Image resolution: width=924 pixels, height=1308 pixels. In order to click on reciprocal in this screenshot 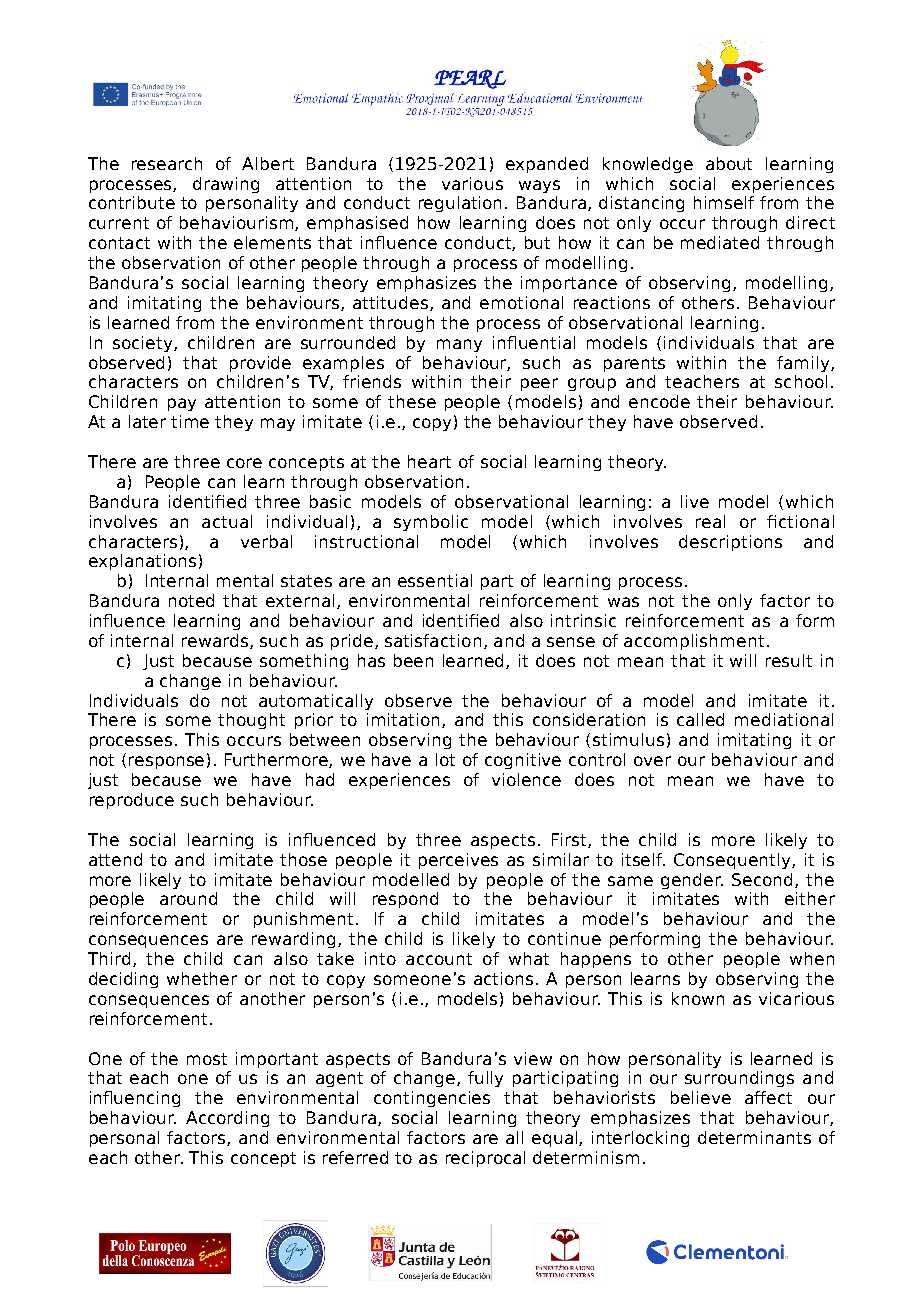, I will do `click(485, 1159)`.
